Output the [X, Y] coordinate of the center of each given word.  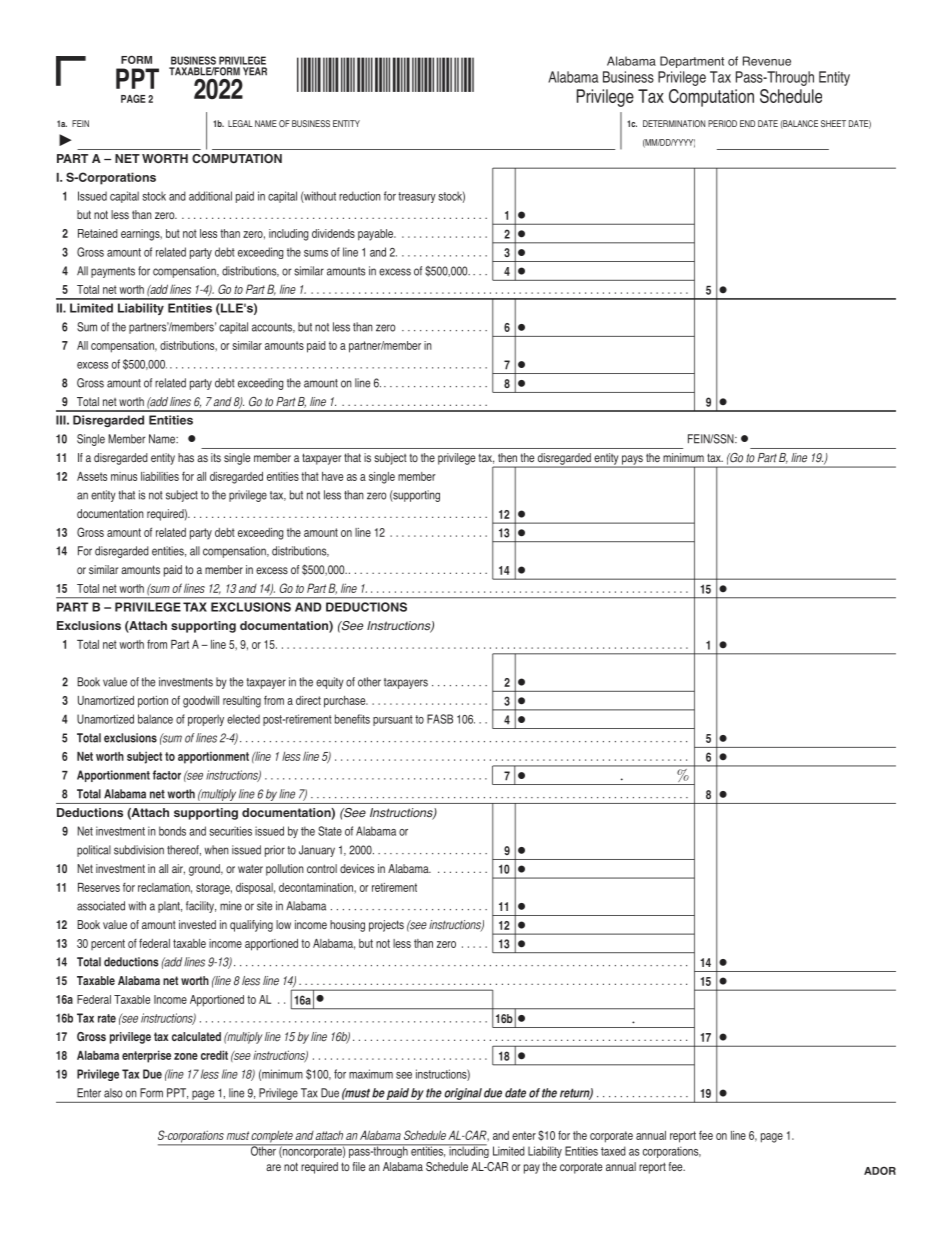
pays [632, 461]
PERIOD [722, 123]
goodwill [201, 702]
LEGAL [240, 123]
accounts [273, 328]
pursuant [393, 720]
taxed [613, 1151]
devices [357, 868]
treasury [417, 197]
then [507, 457]
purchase [346, 702]
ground [205, 870]
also [113, 1093]
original [463, 1094]
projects [386, 926]
